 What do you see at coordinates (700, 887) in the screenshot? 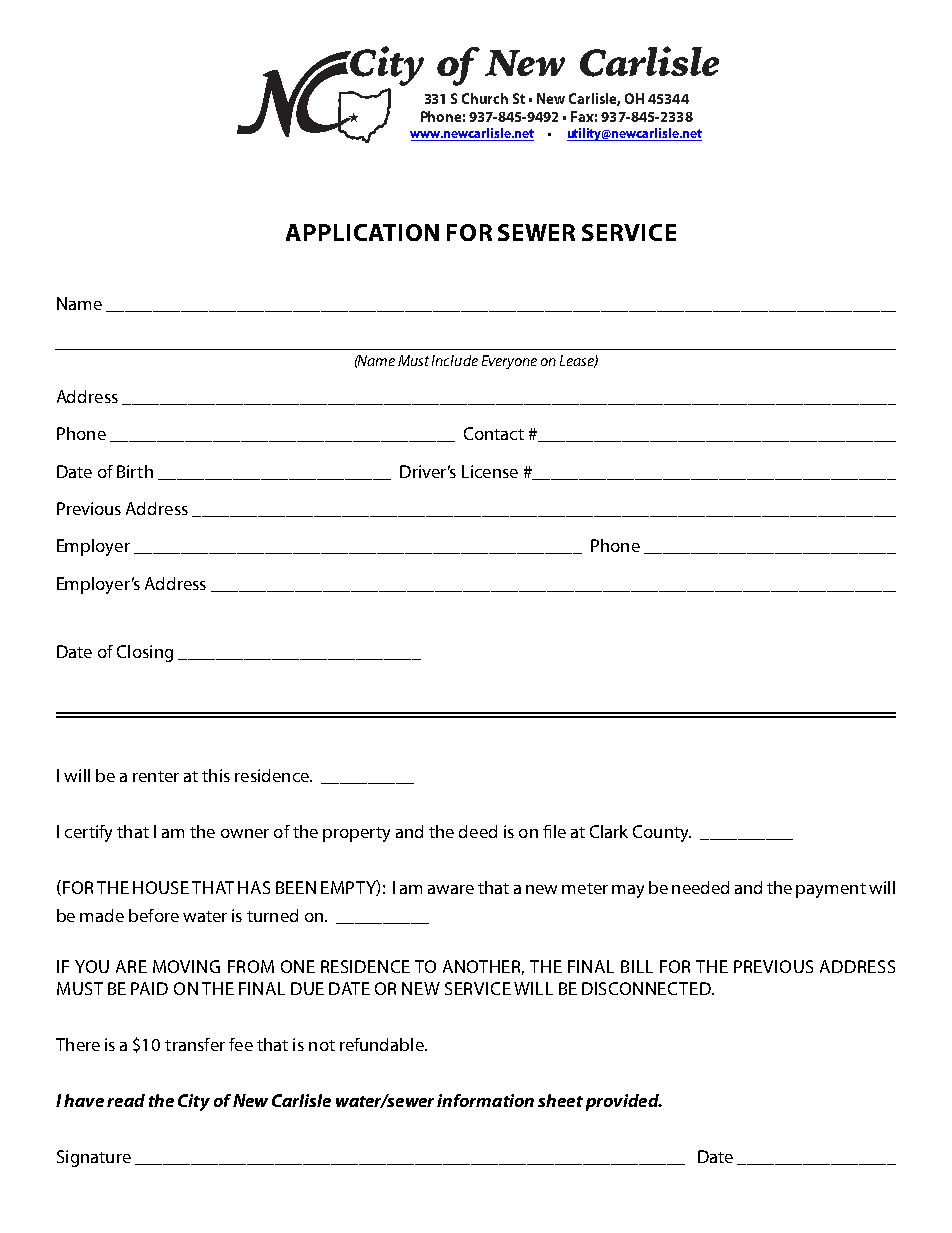
I see `needed` at bounding box center [700, 887].
